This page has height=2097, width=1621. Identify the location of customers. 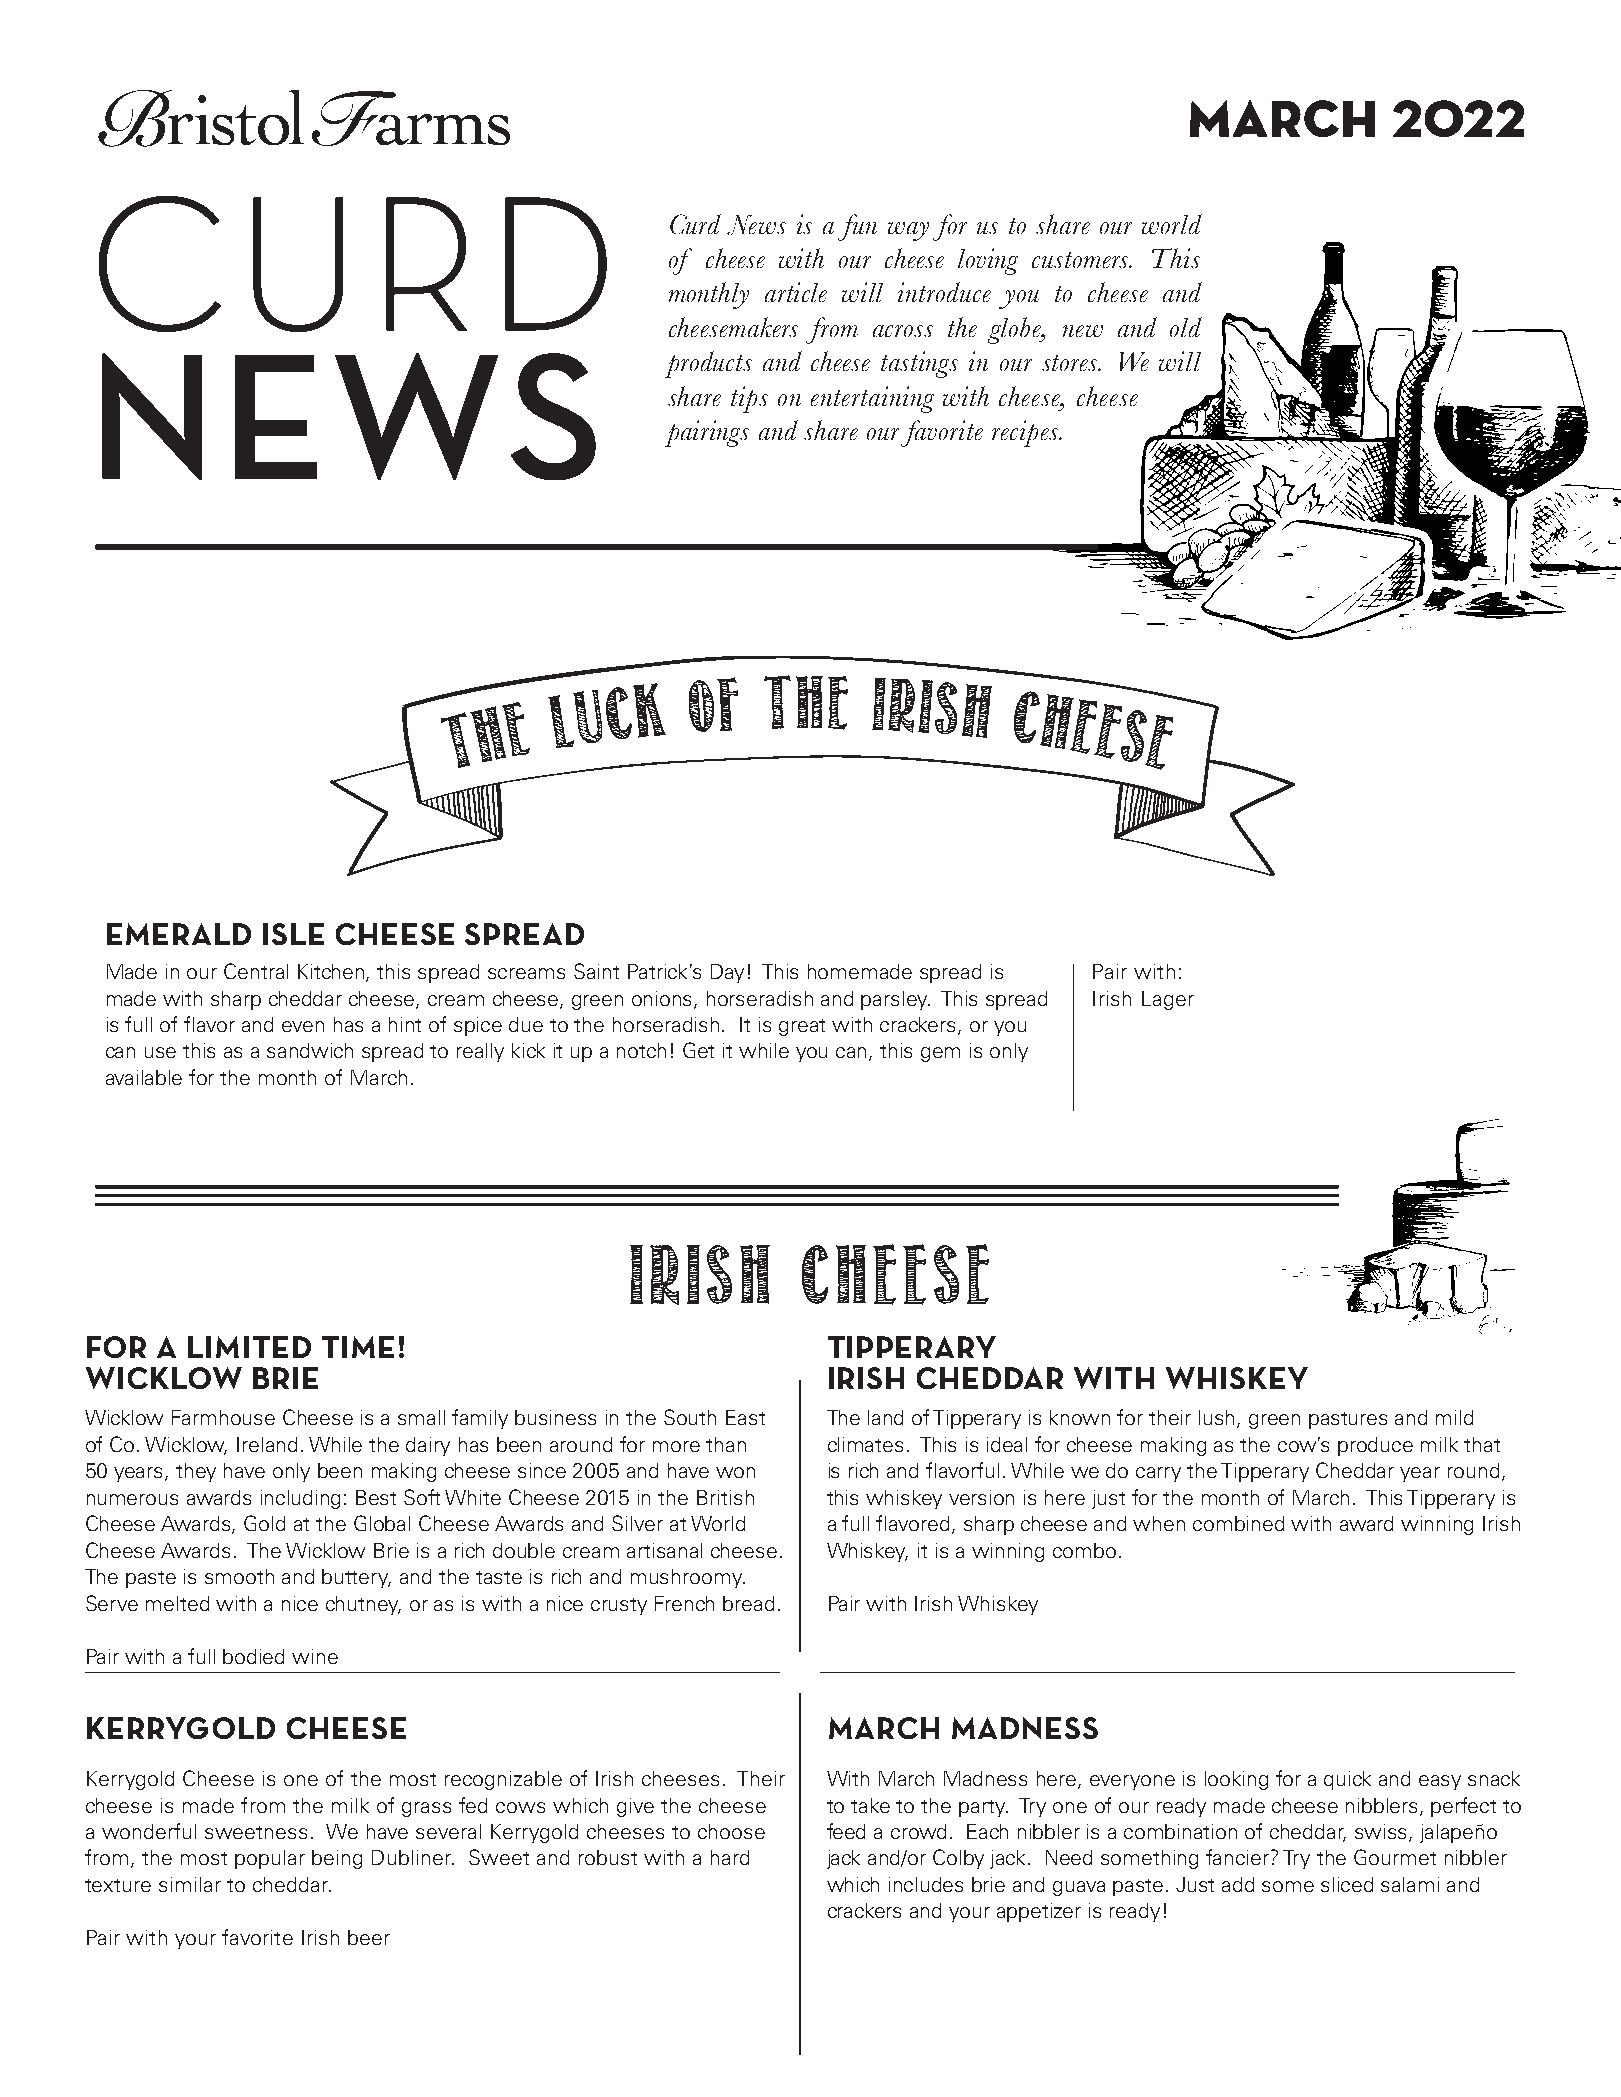
(1082, 260).
